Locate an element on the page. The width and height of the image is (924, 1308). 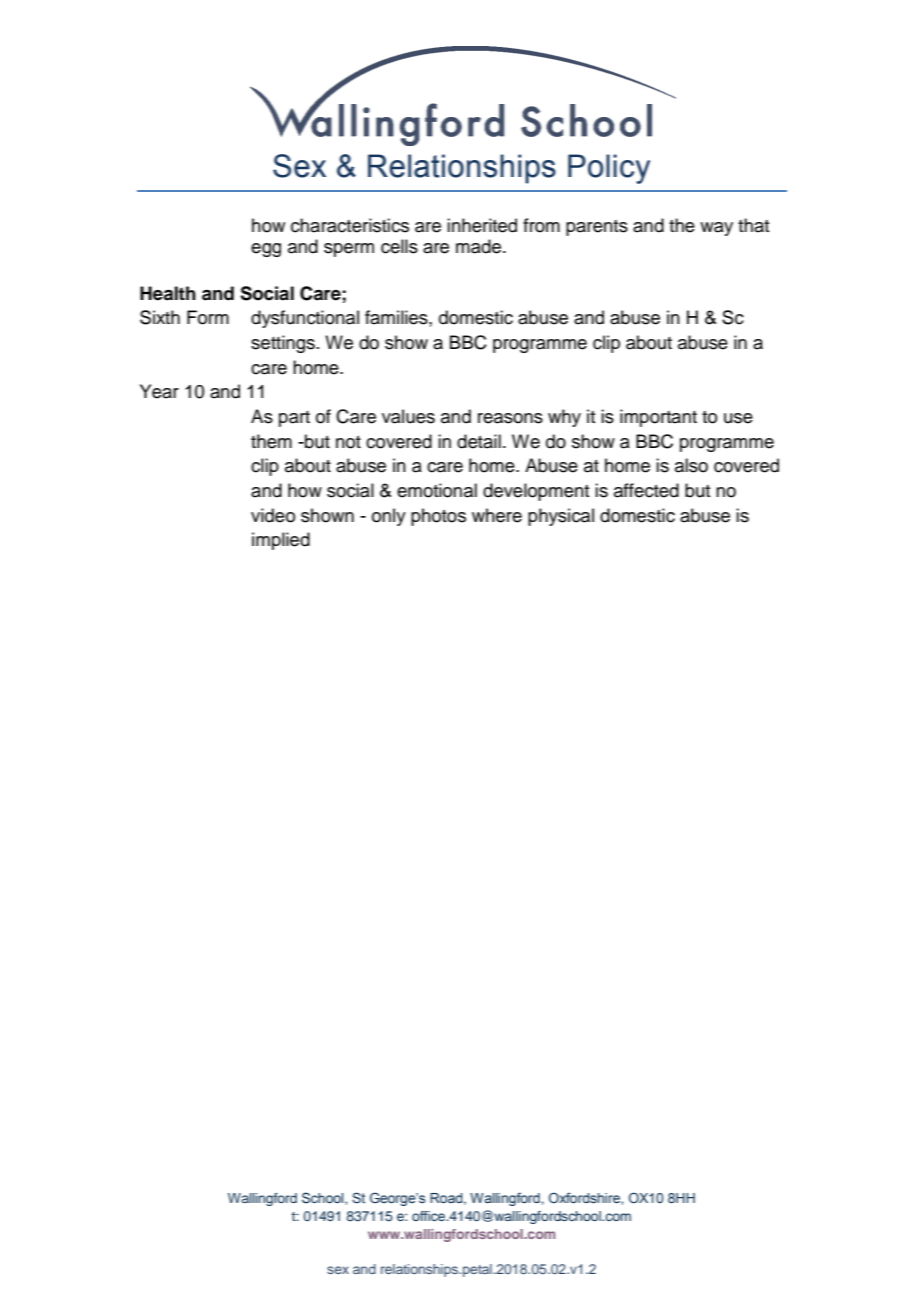
egg is located at coordinates (266, 250).
